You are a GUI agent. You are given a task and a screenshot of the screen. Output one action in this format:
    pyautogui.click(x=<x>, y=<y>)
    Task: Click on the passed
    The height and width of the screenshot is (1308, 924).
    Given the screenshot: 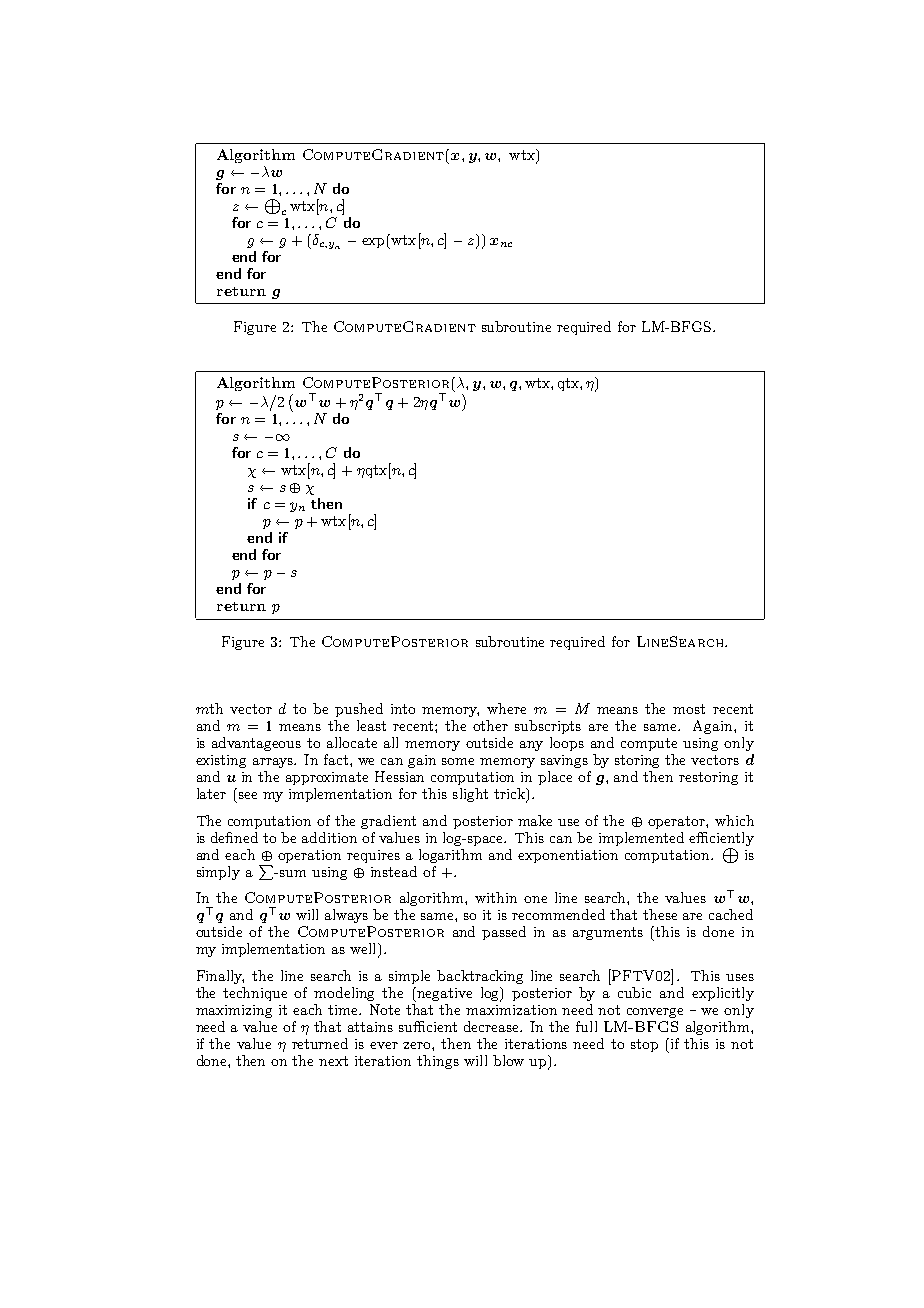 What is the action you would take?
    pyautogui.click(x=504, y=933)
